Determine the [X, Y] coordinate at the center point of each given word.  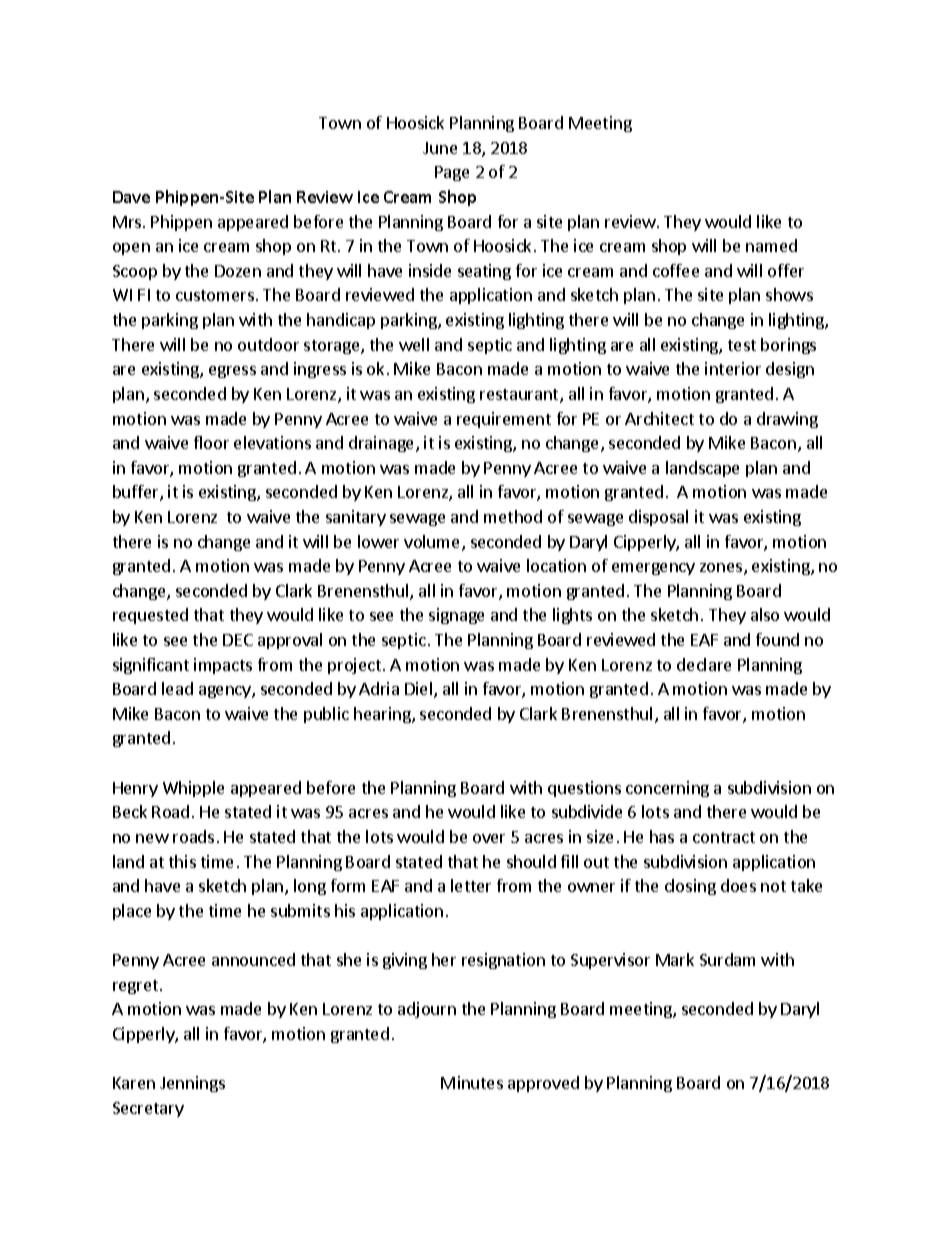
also [765, 614]
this [182, 861]
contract [724, 837]
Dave [131, 197]
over [489, 838]
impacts [223, 666]
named [771, 245]
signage [456, 616]
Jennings [192, 1084]
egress [232, 372]
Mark [675, 959]
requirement [504, 420]
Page [452, 173]
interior [733, 368]
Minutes [472, 1082]
